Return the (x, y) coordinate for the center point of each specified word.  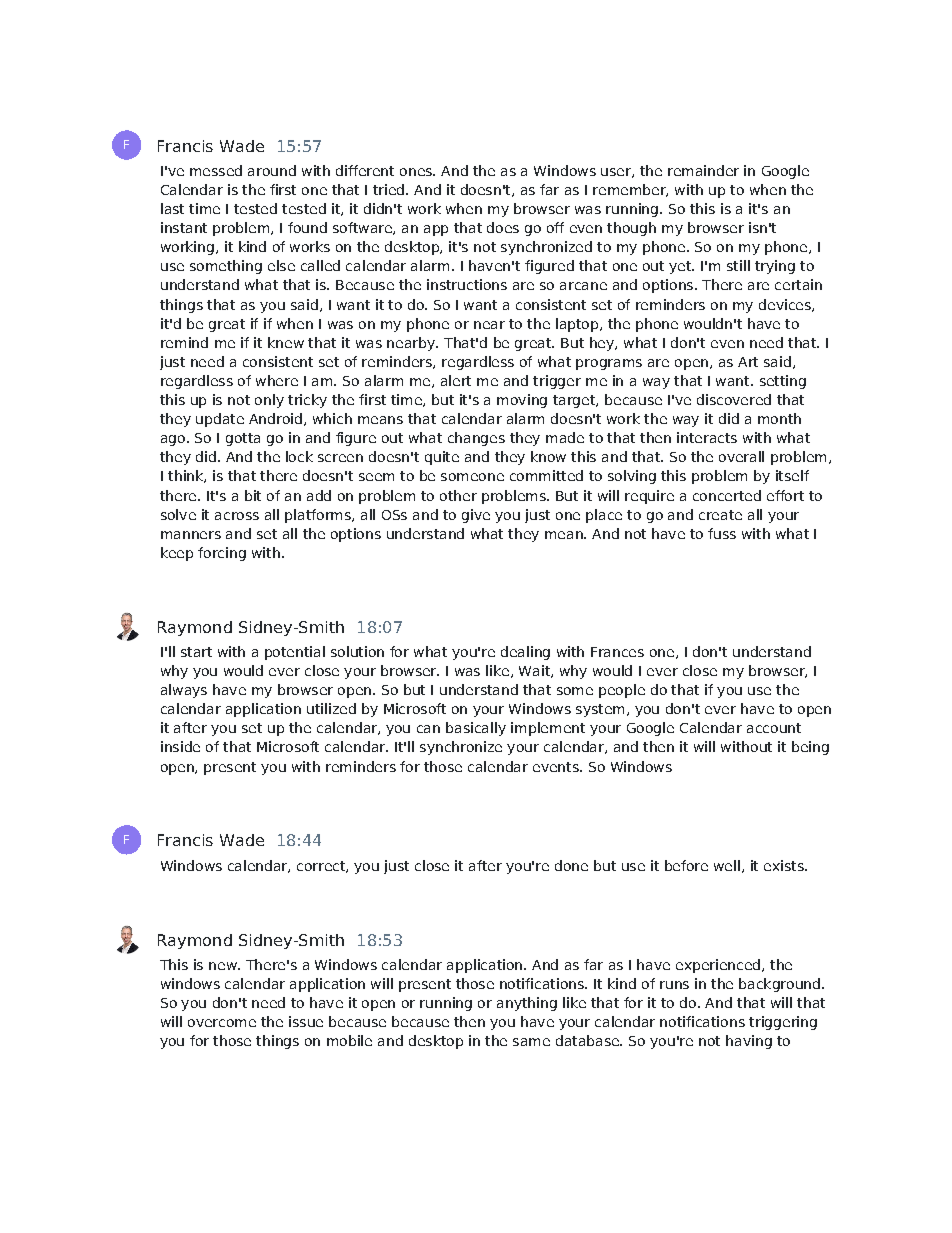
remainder (703, 170)
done (571, 865)
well (727, 865)
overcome (222, 1023)
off (555, 227)
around (272, 170)
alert (456, 380)
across (237, 516)
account (774, 728)
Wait (535, 671)
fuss (722, 533)
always (184, 691)
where (277, 380)
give (476, 516)
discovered (734, 399)
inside (180, 746)
